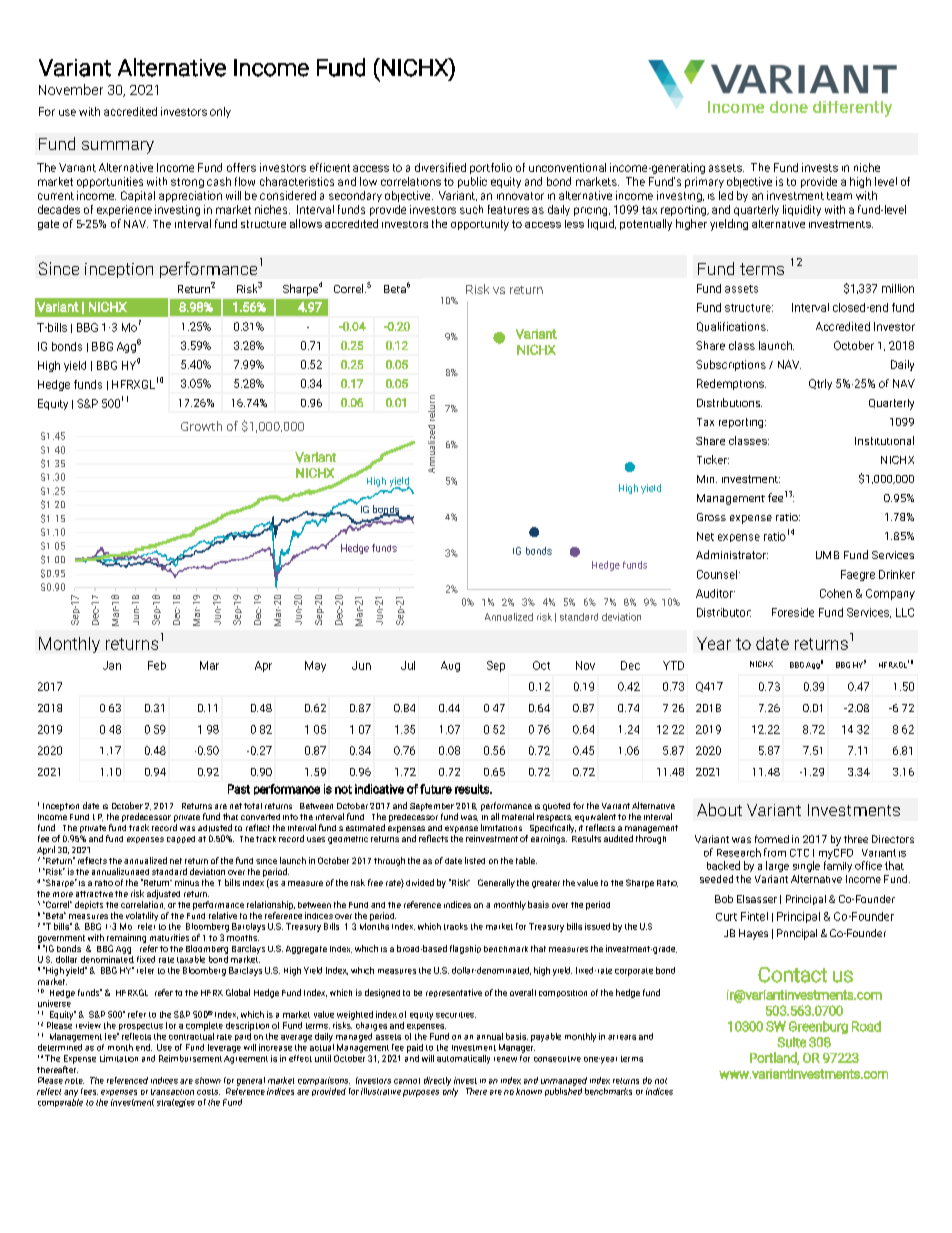 This screenshot has height=1233, width=952. Describe the element at coordinates (713, 459) in the screenshot. I see `Ticker` at that location.
